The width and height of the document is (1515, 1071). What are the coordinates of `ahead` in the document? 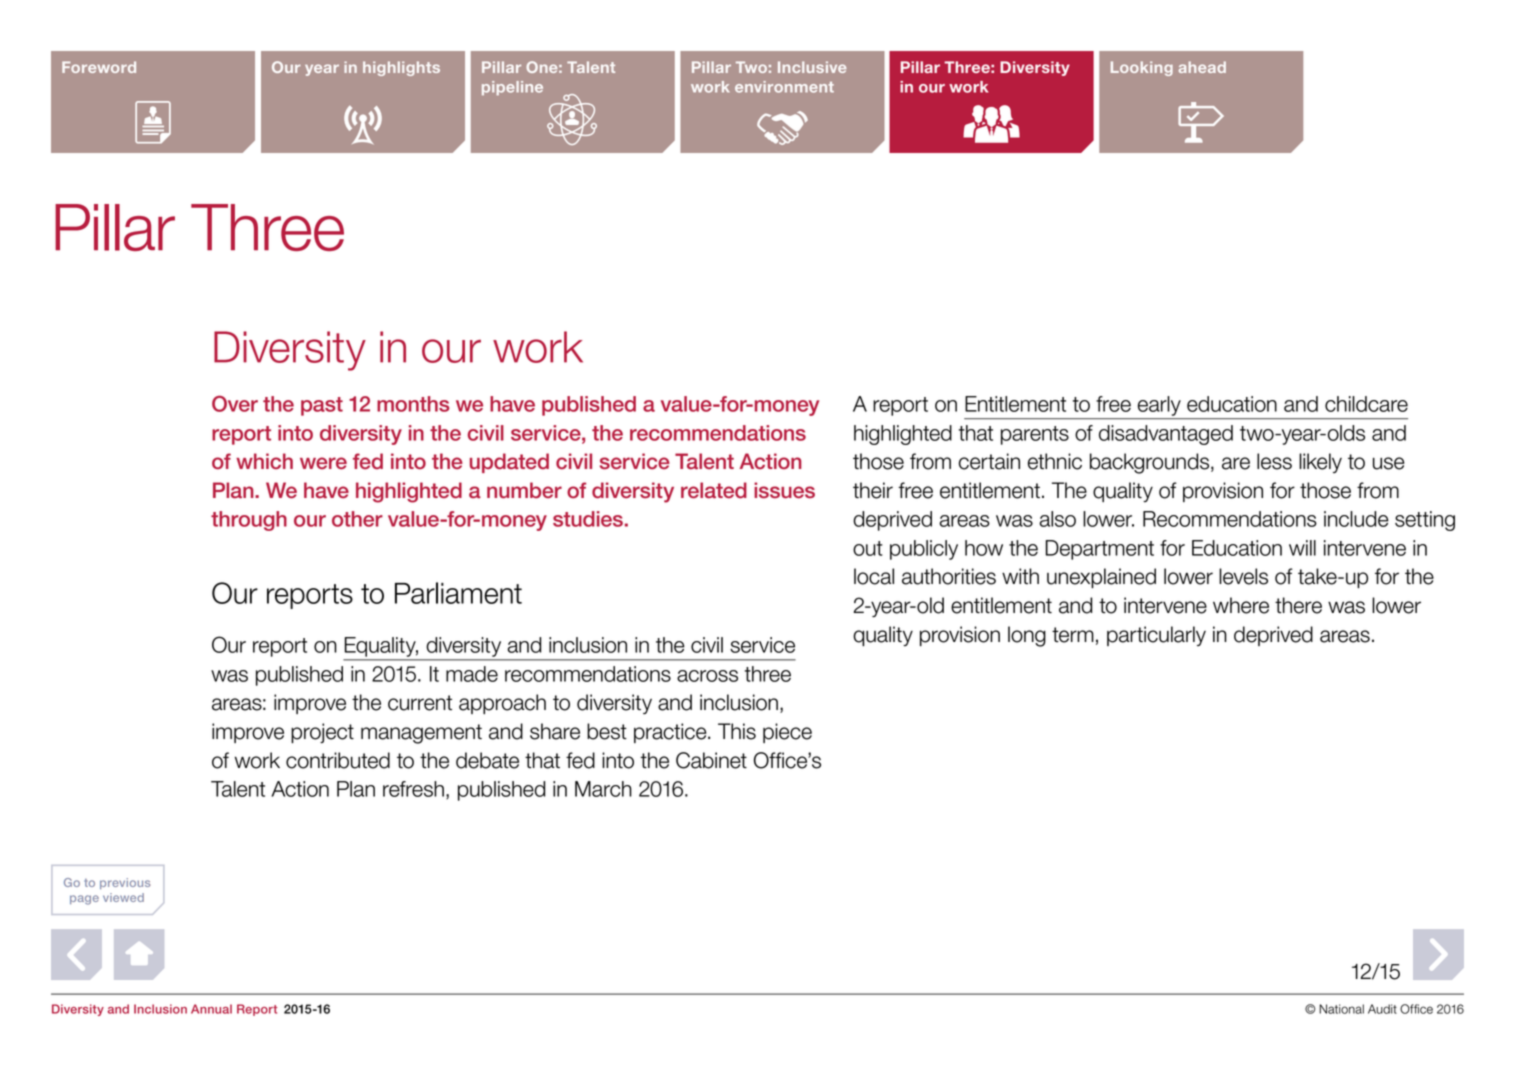 It's located at (1202, 67).
